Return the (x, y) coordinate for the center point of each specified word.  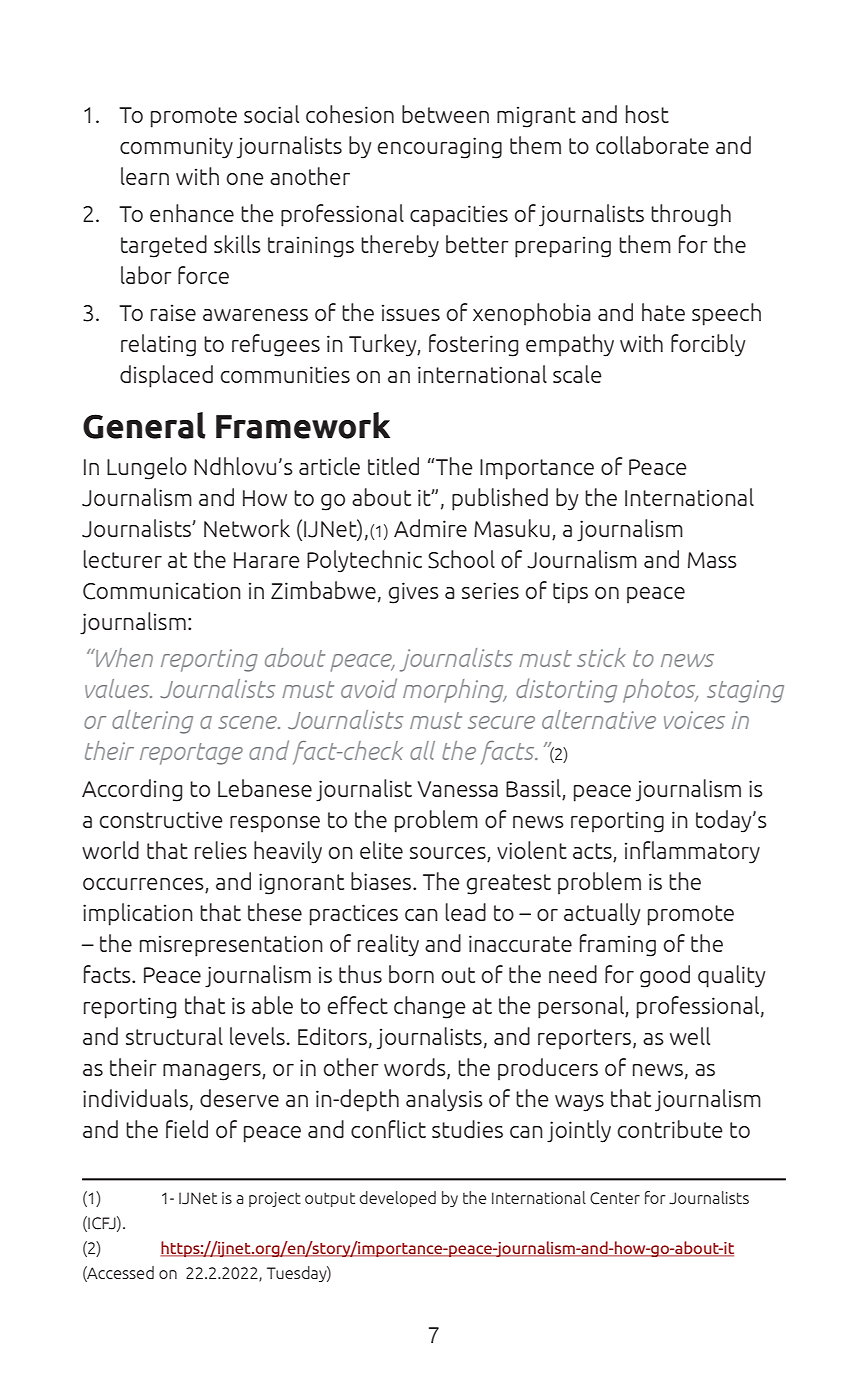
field (187, 1129)
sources (449, 854)
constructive (161, 819)
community (176, 148)
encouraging (440, 148)
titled (393, 466)
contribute (670, 1129)
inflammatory (692, 852)
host (647, 114)
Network (247, 528)
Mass (712, 560)
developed (398, 1199)
